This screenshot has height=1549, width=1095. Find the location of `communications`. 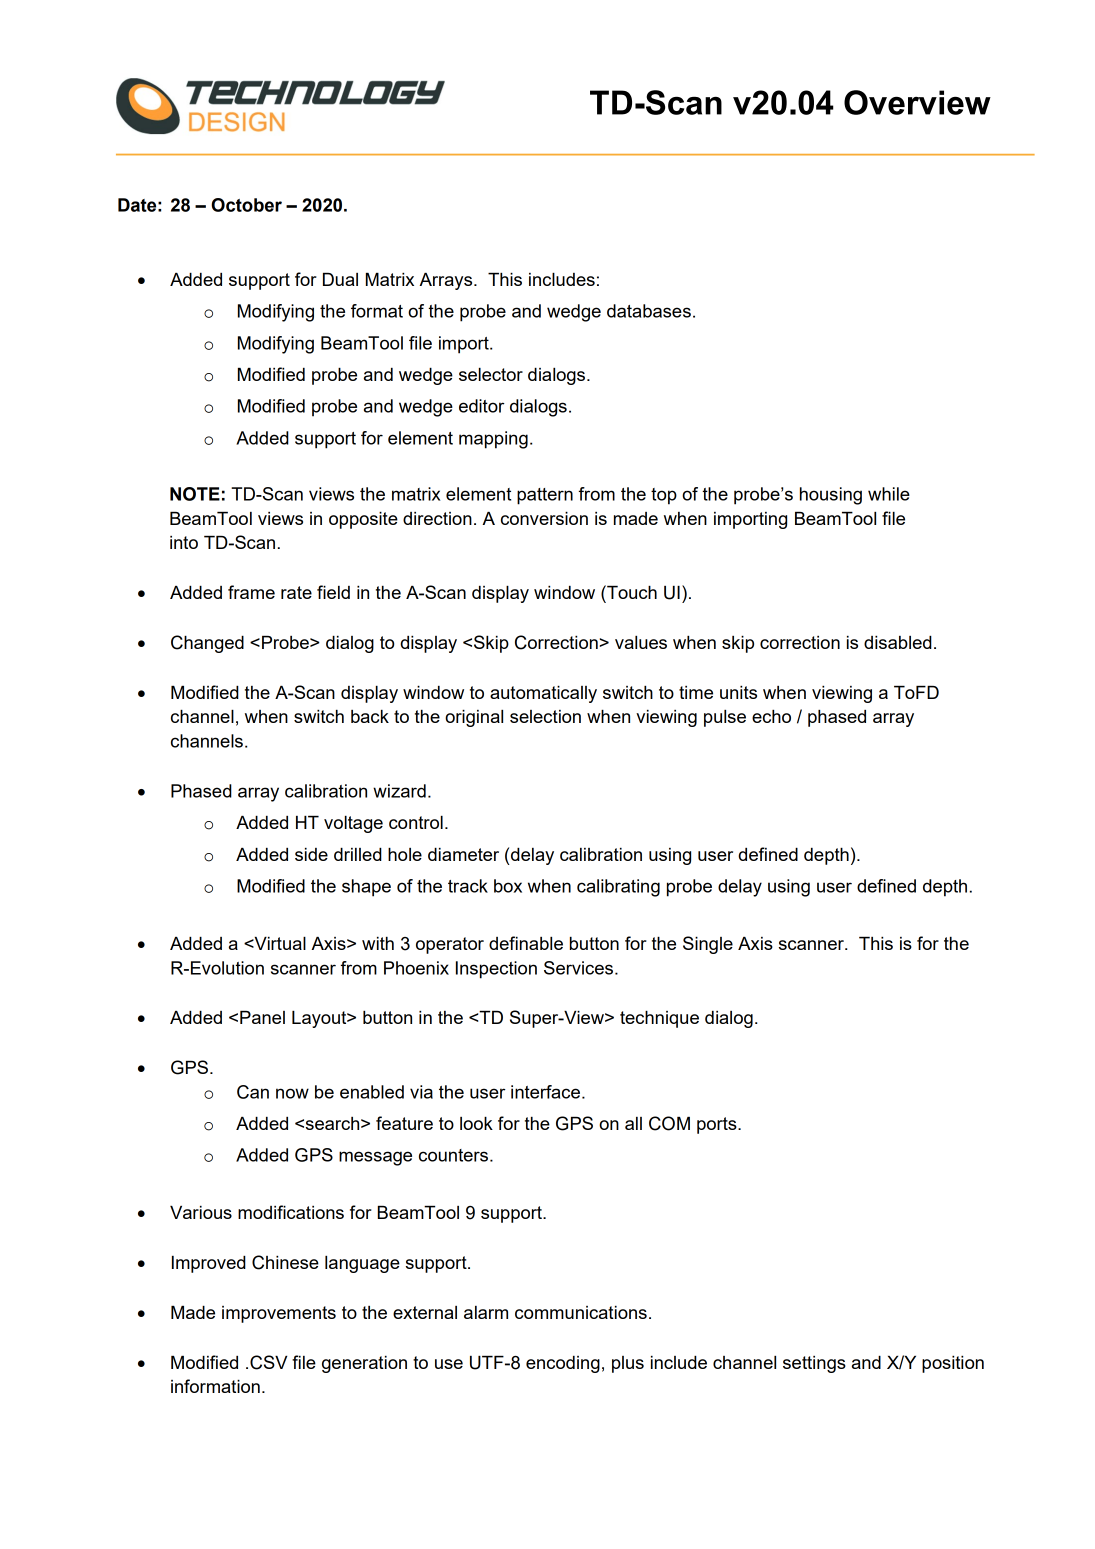

communications is located at coordinates (581, 1312).
